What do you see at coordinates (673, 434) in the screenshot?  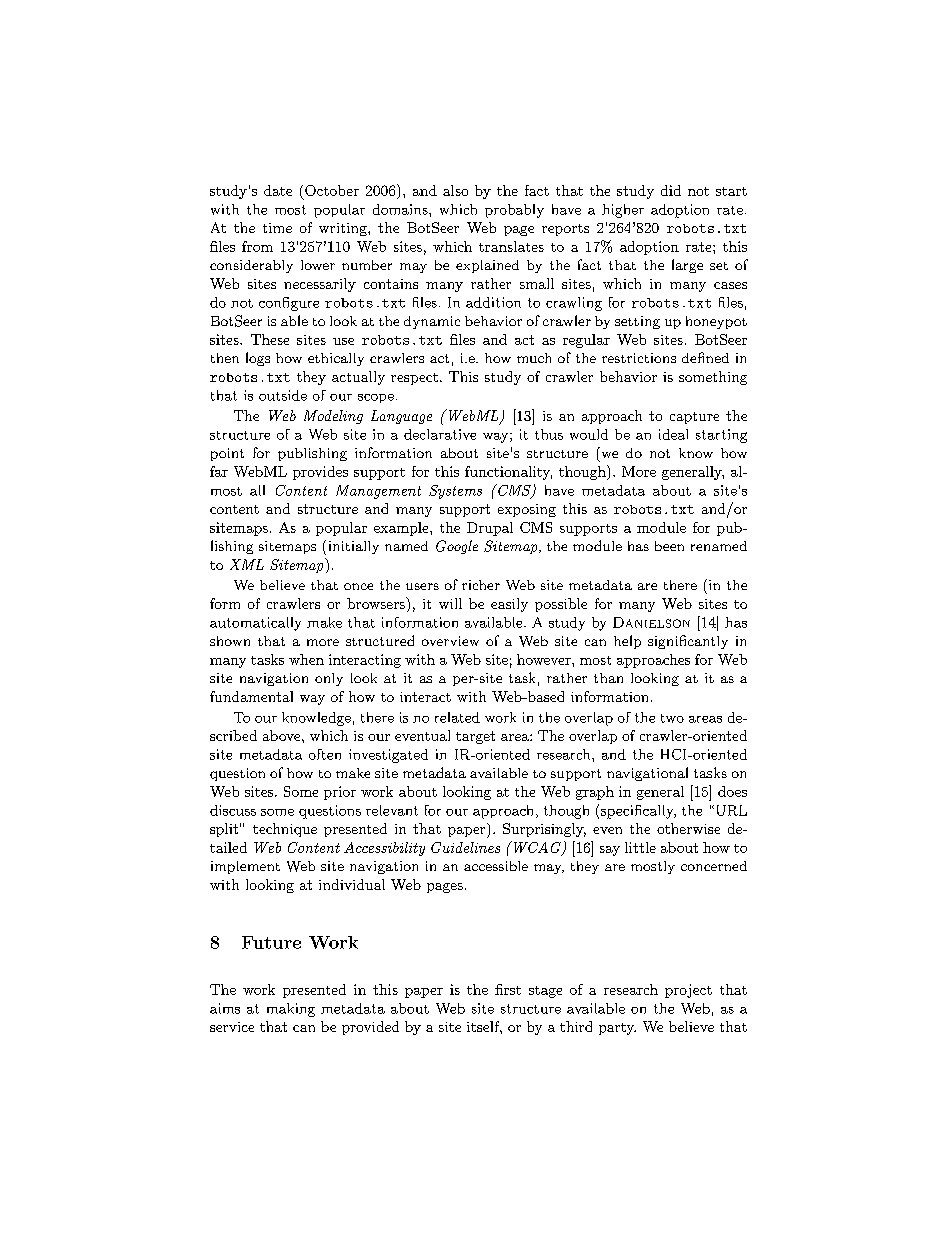 I see `ideal` at bounding box center [673, 434].
